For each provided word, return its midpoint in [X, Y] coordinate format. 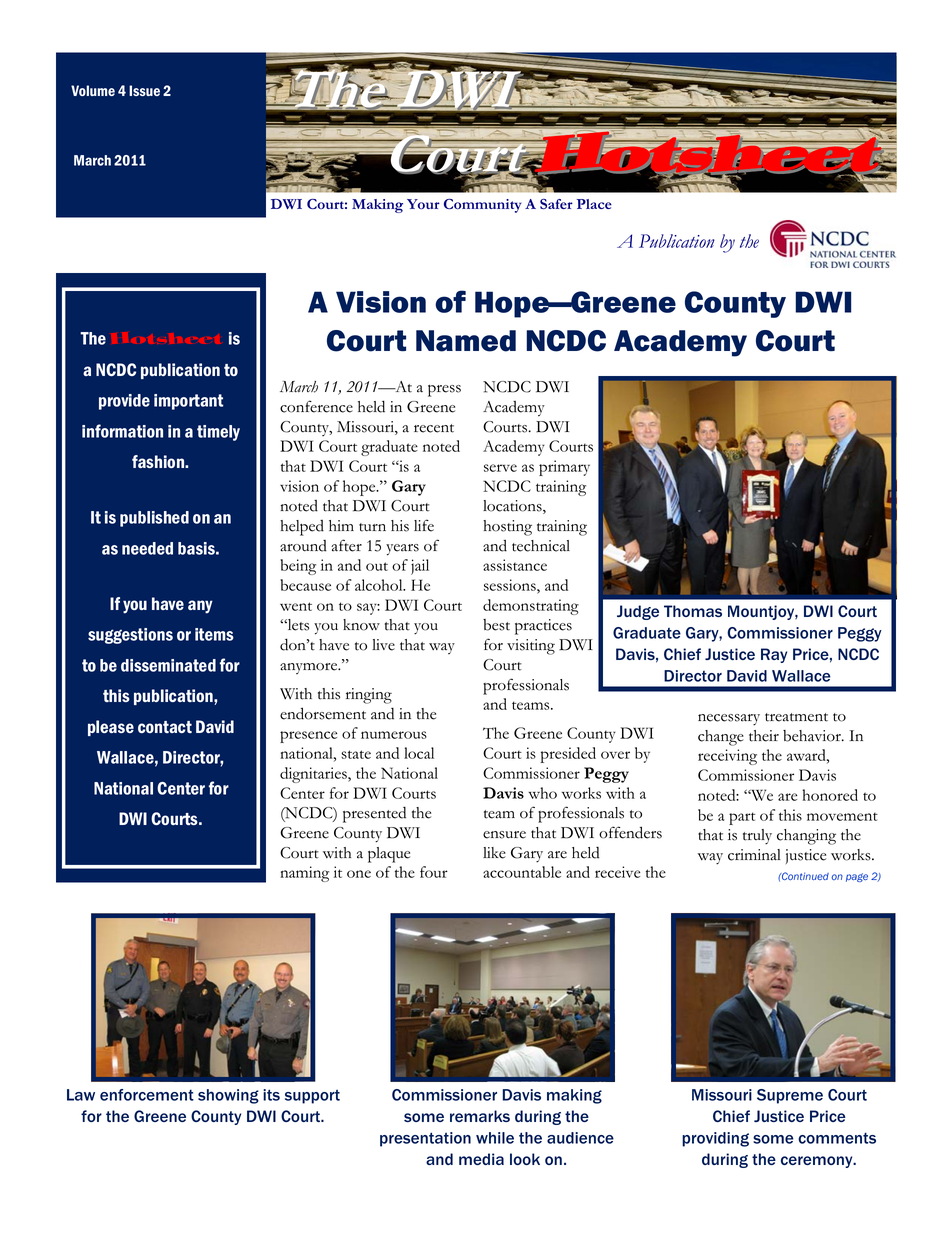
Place [594, 204]
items [214, 634]
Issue [144, 90]
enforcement [147, 1095]
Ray [774, 655]
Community [482, 206]
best [496, 625]
